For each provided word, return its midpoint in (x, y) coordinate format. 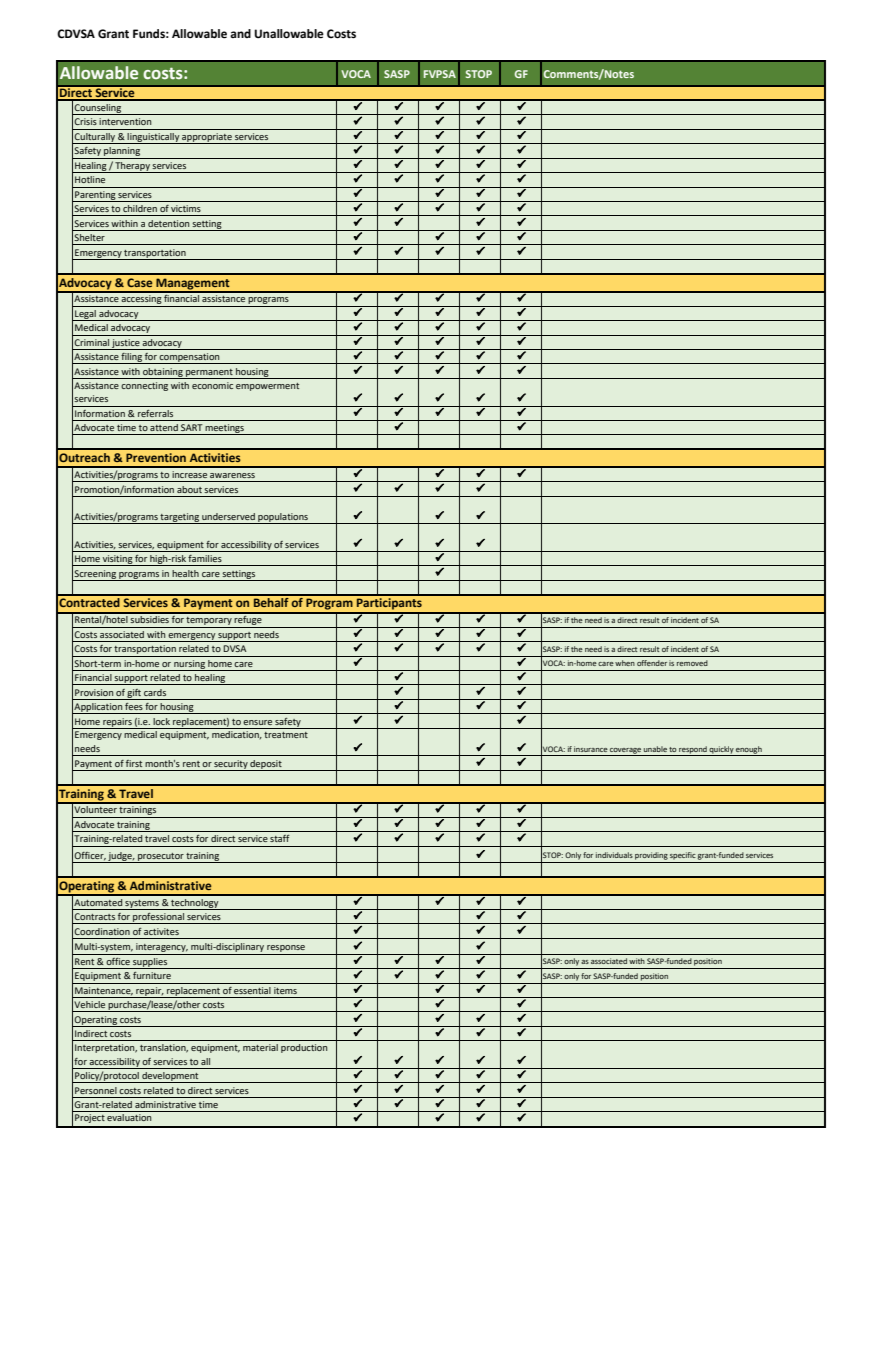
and (240, 33)
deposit (266, 765)
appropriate (207, 138)
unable (655, 749)
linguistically (153, 138)
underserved (228, 516)
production (304, 1048)
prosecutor (161, 858)
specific (683, 856)
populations (283, 518)
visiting (117, 560)
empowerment (267, 387)
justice (126, 344)
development (170, 1077)
